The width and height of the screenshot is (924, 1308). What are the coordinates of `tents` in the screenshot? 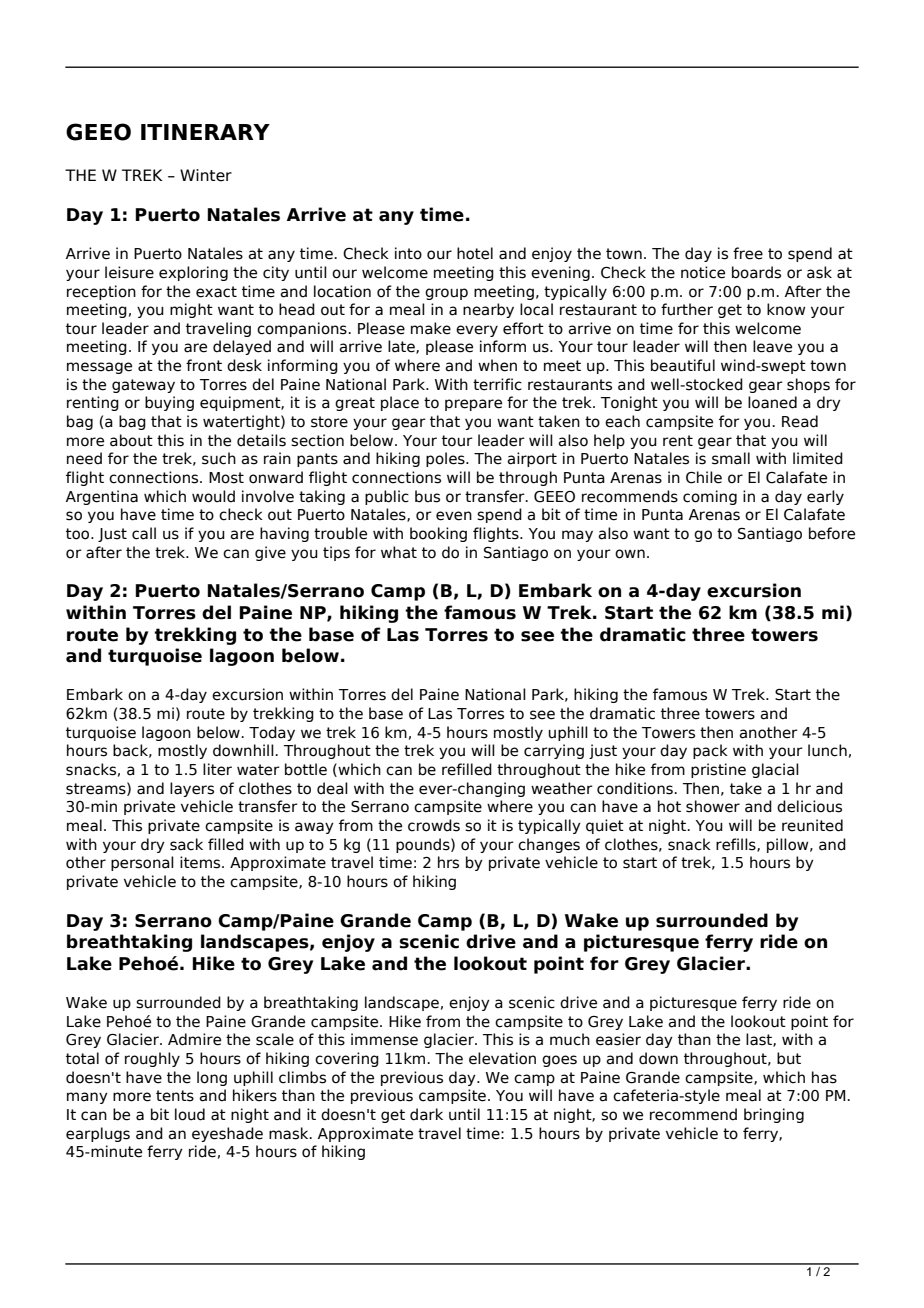 It's located at (175, 1096).
